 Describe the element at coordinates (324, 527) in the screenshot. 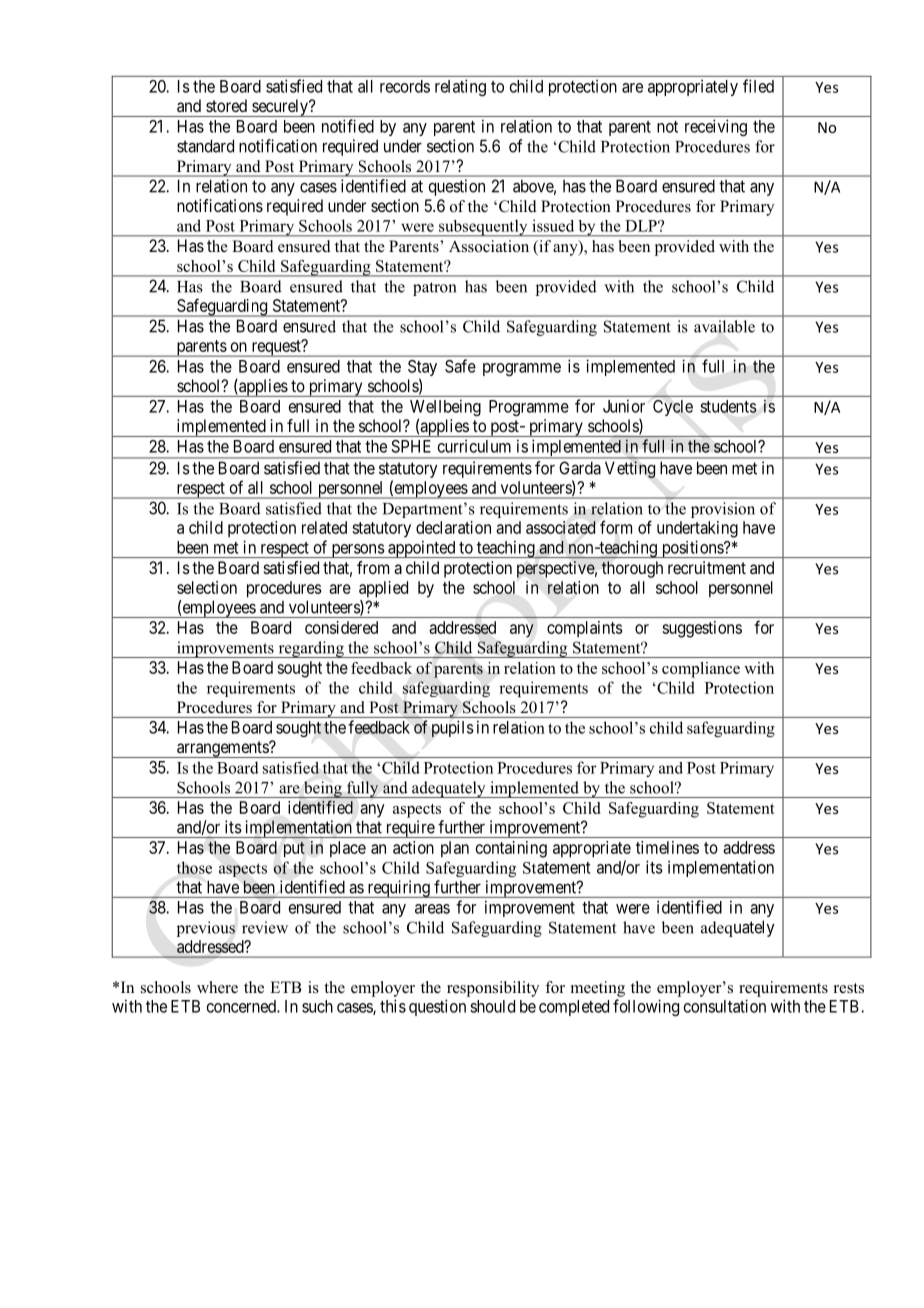

I see `related` at that location.
